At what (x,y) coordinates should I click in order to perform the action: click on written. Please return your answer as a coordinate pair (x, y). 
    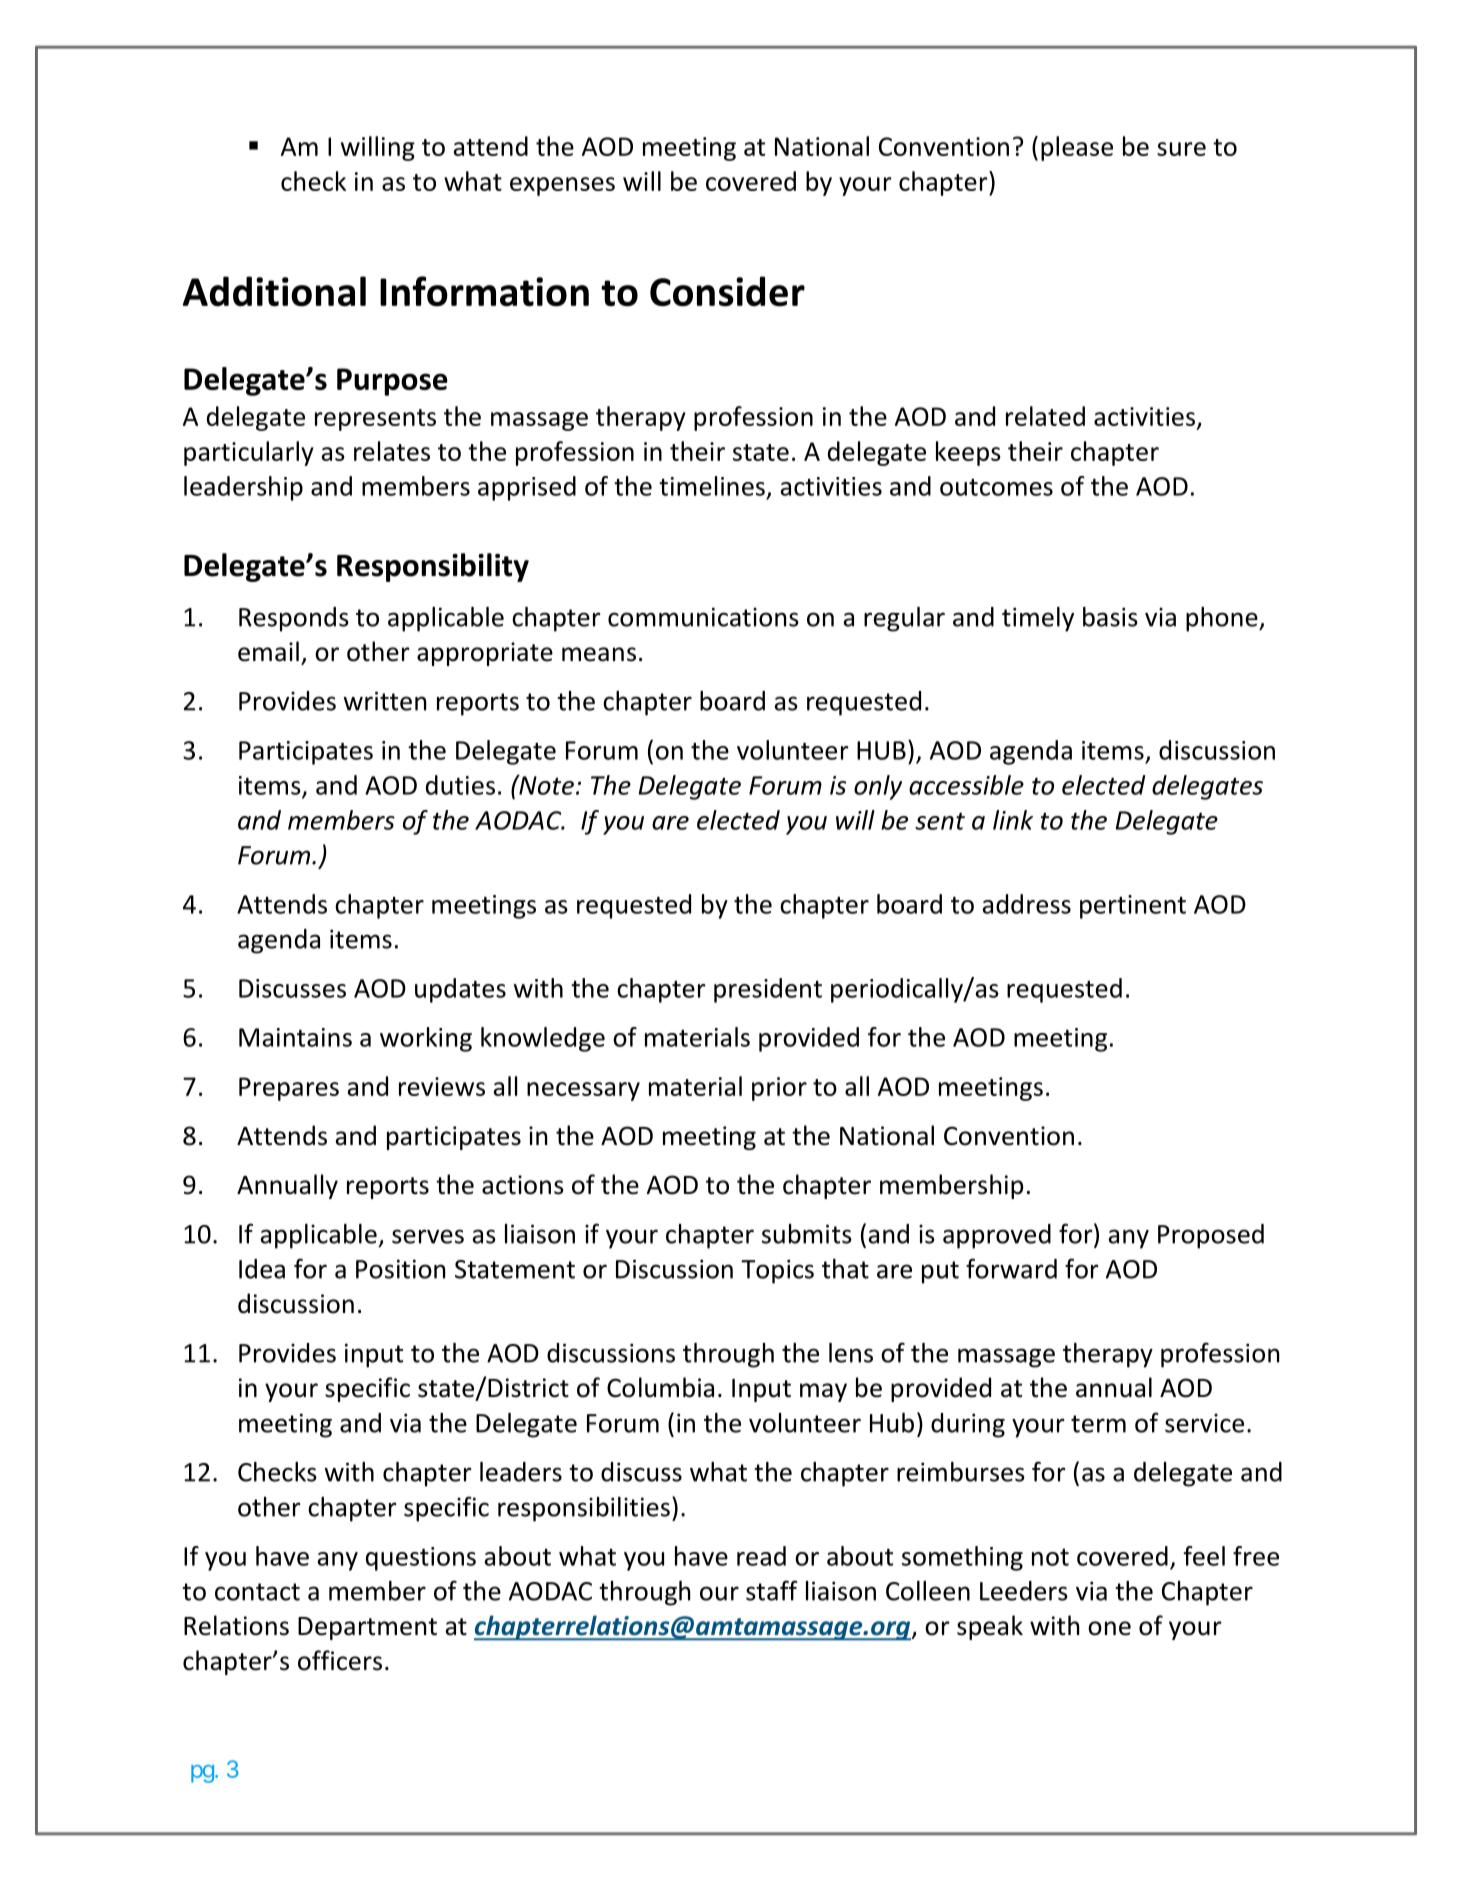
    Looking at the image, I should click on (384, 701).
